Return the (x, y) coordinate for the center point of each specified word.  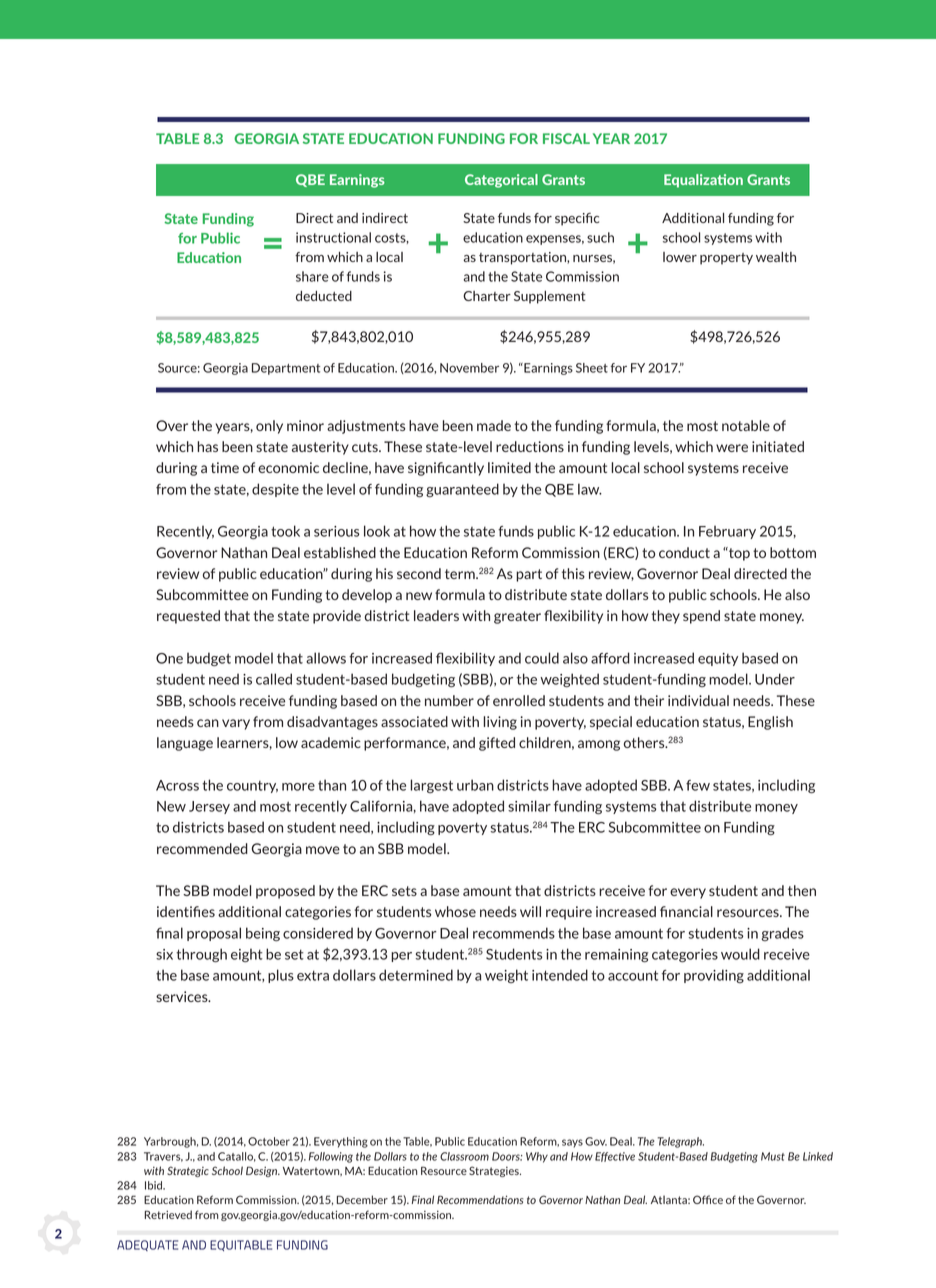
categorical (501, 181)
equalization (703, 181)
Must (773, 1156)
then (802, 890)
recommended (202, 848)
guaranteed (462, 490)
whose (455, 911)
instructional (333, 237)
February (727, 532)
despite (275, 490)
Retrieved (168, 1214)
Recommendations (480, 1199)
